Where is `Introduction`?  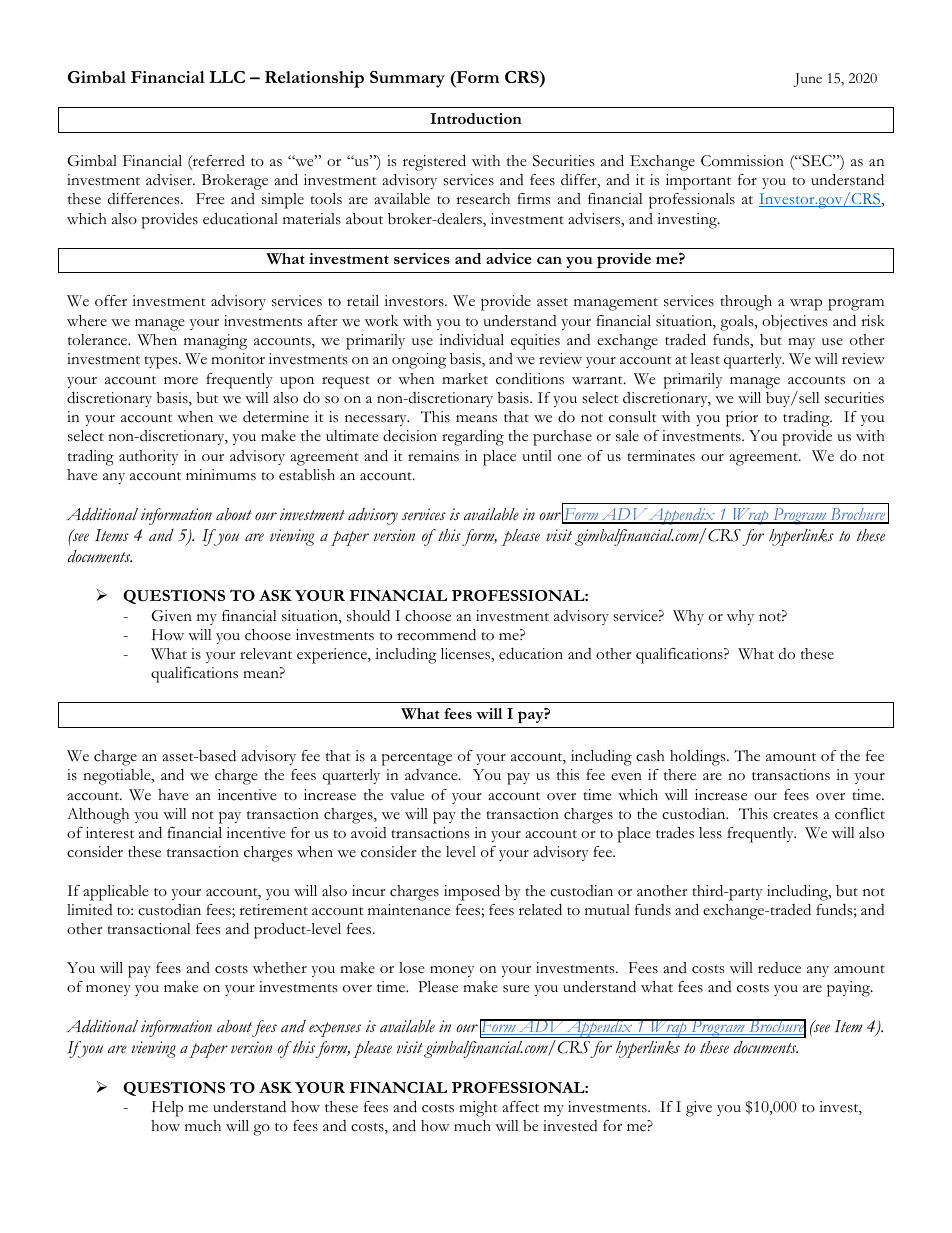 Introduction is located at coordinates (476, 118).
